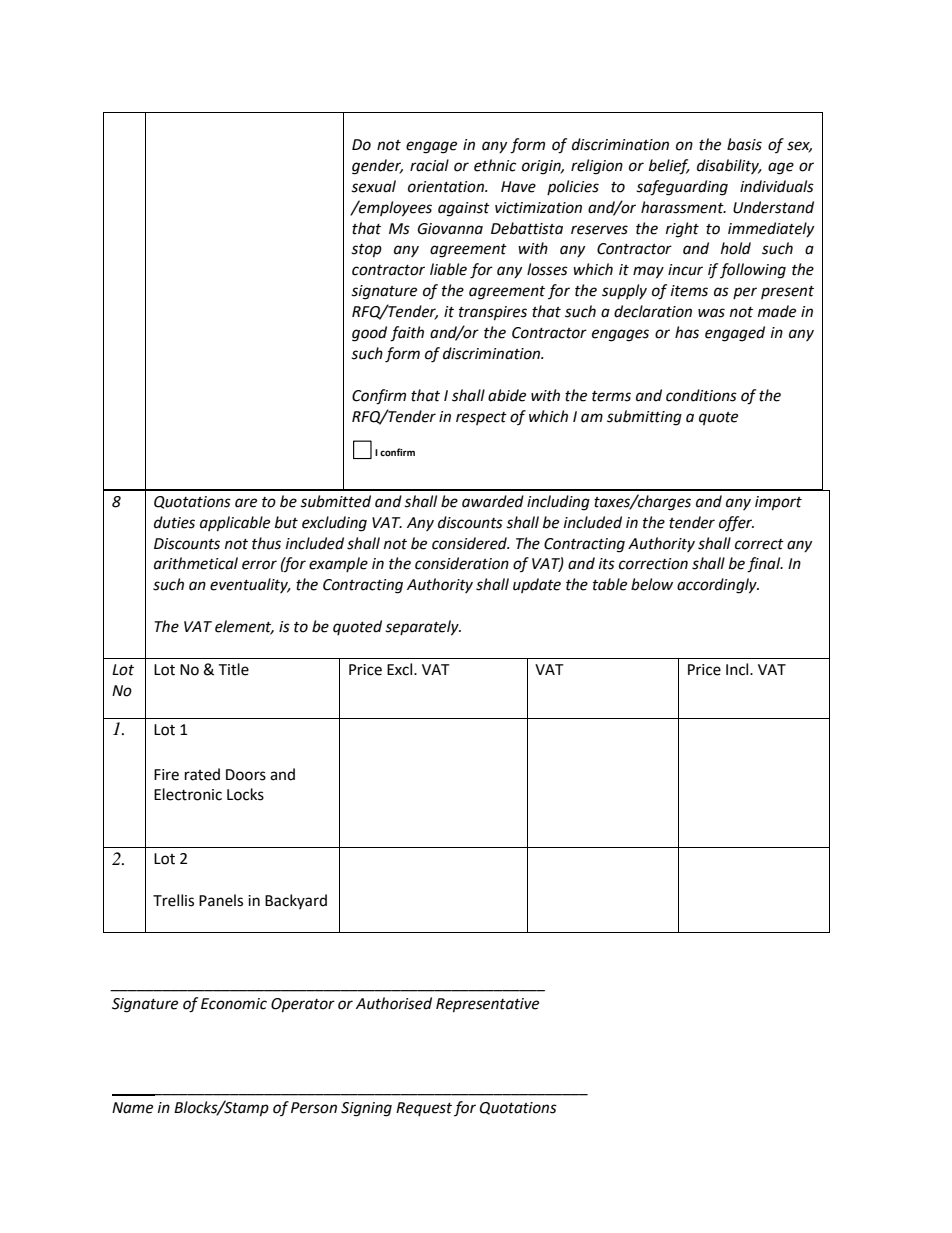  What do you see at coordinates (369, 334) in the image?
I see `good` at bounding box center [369, 334].
